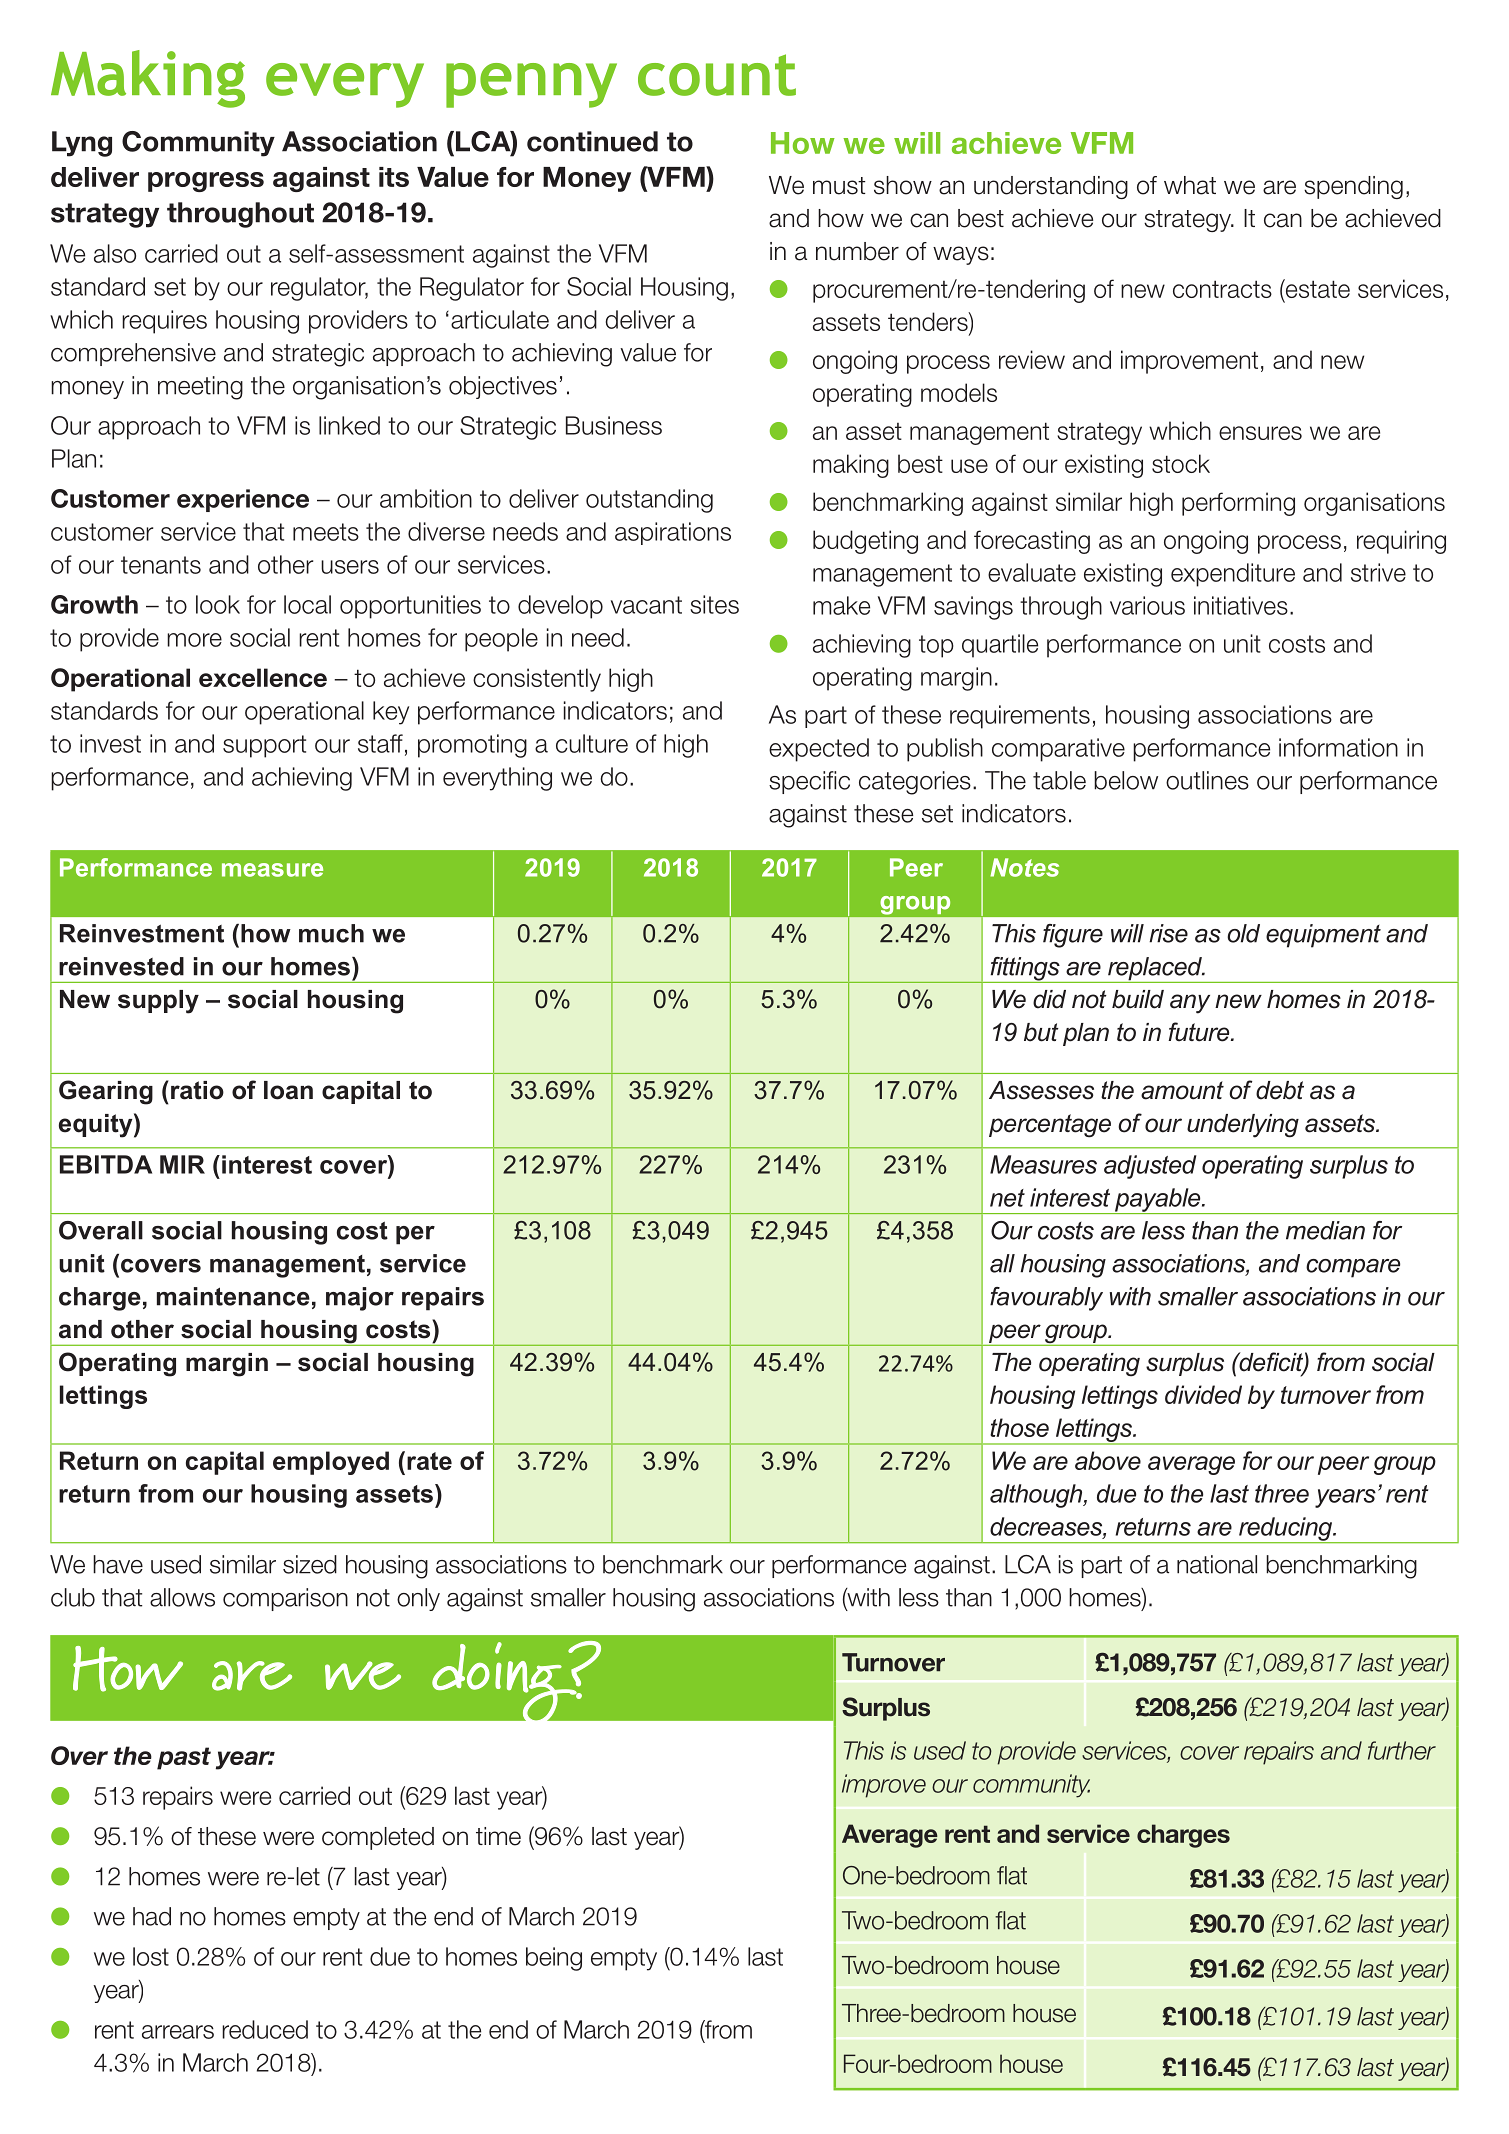 The image size is (1509, 2134). I want to click on future, so click(1200, 1032).
